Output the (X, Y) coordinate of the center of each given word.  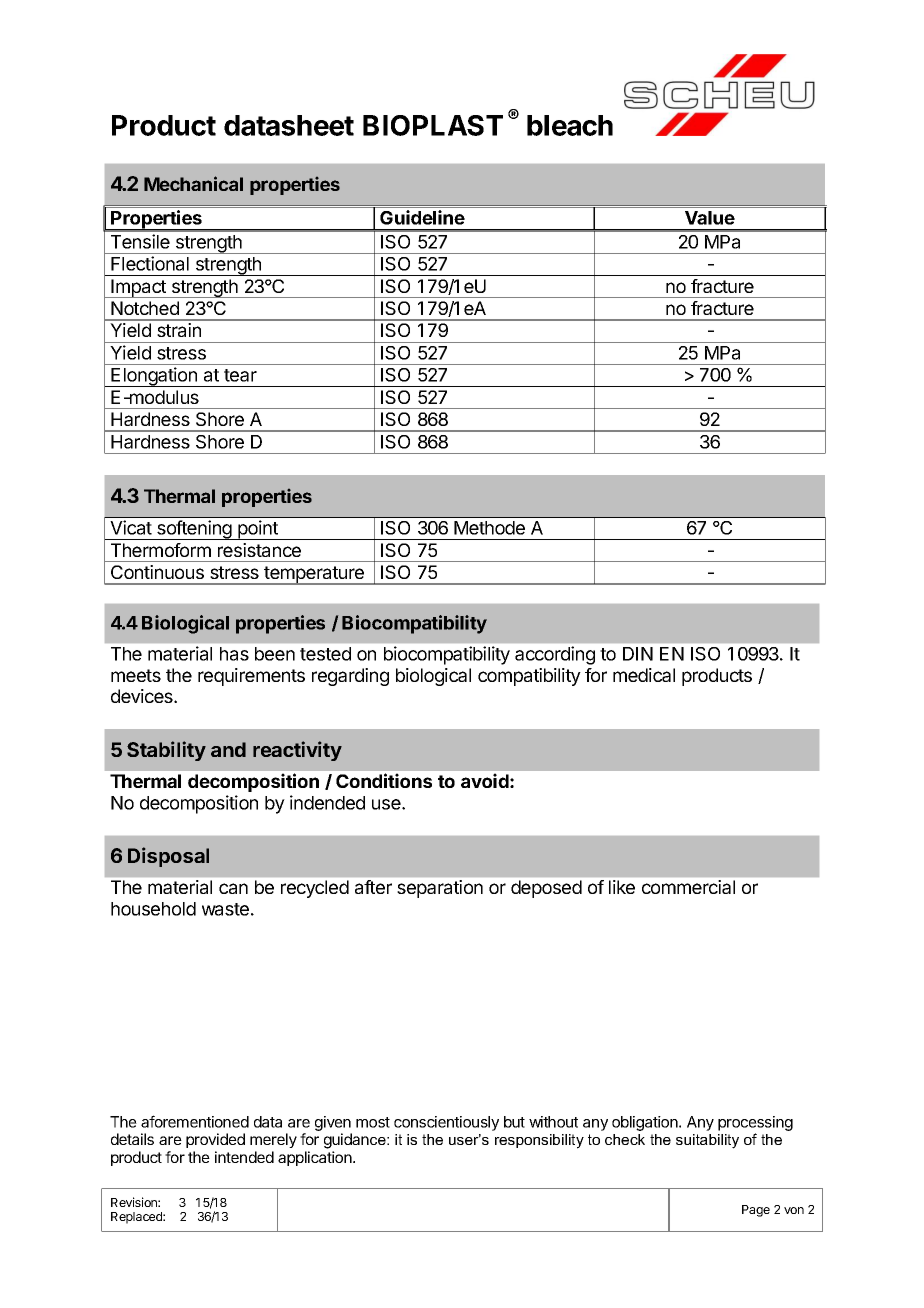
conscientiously (446, 1123)
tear (240, 375)
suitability (707, 1141)
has (234, 654)
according (555, 655)
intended (244, 1157)
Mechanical (193, 183)
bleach (570, 125)
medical (644, 675)
